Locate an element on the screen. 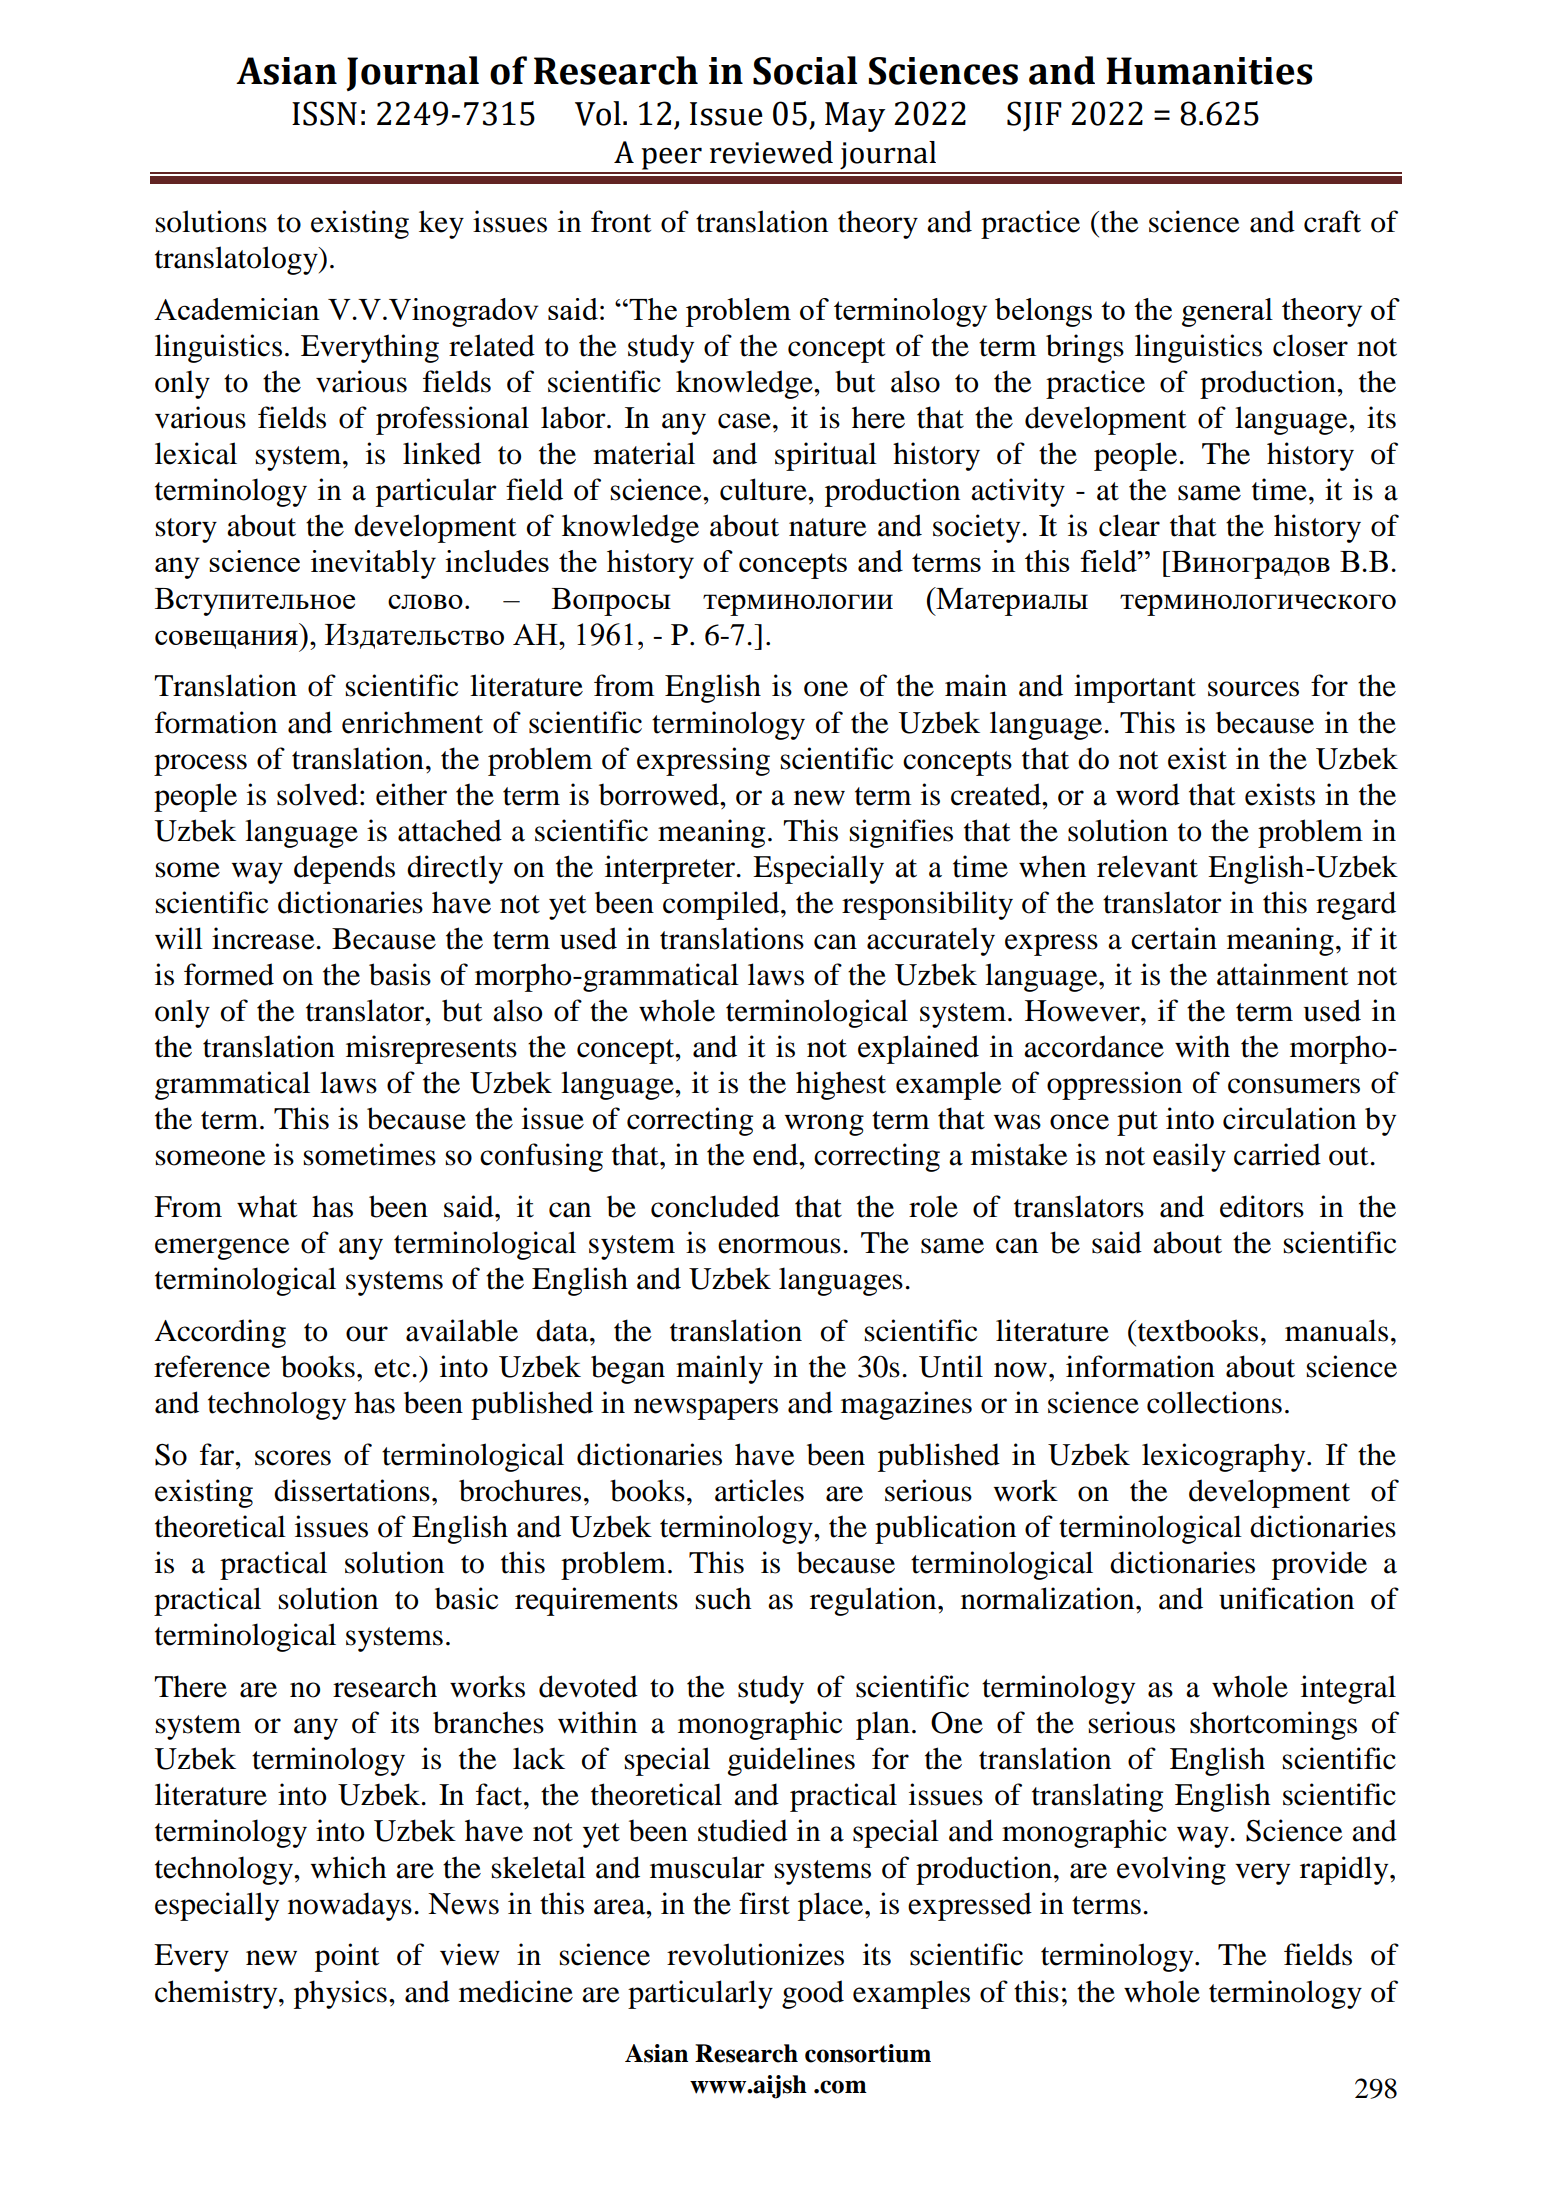  ISSN is located at coordinates (324, 113).
